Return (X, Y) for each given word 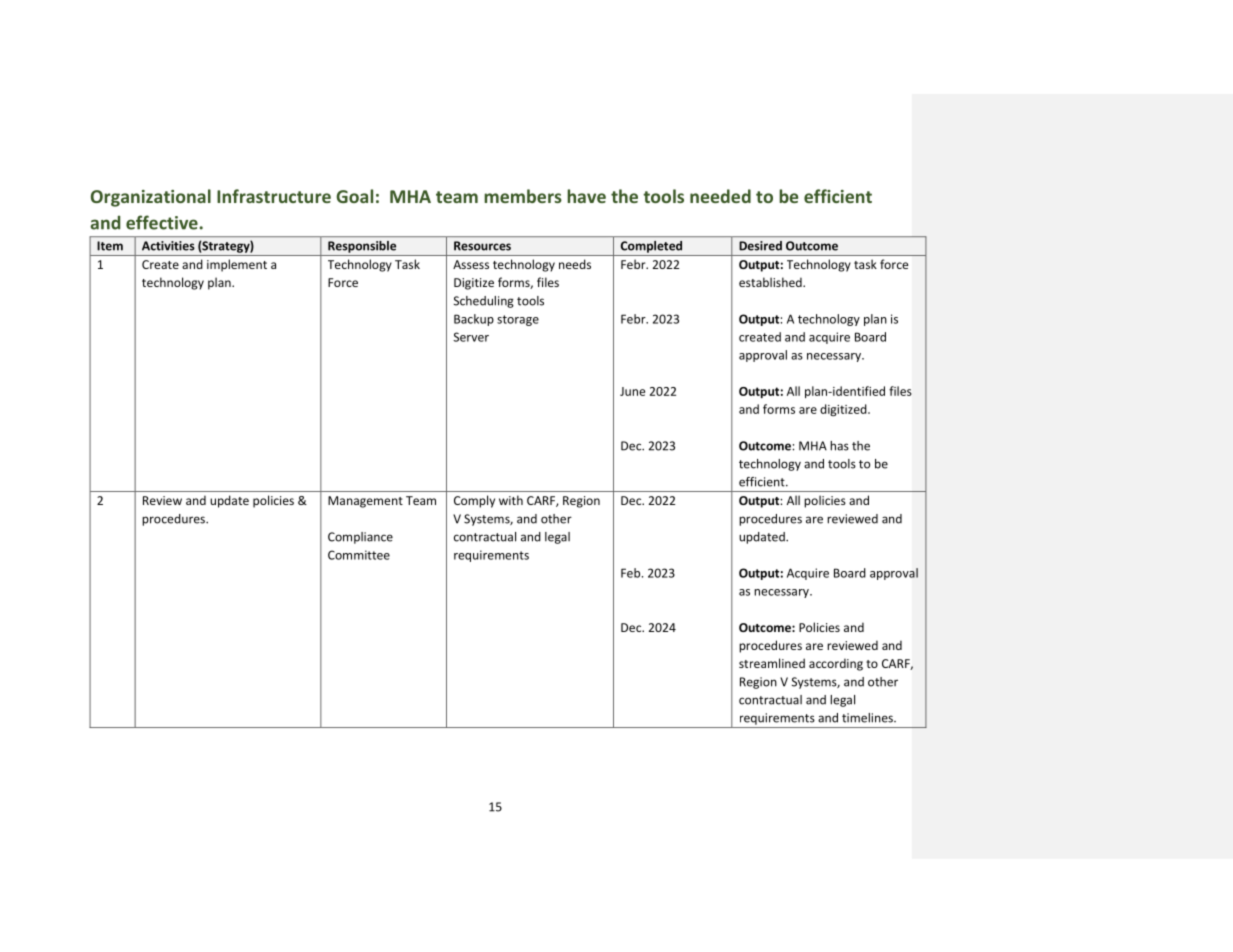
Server (471, 337)
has (839, 446)
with (511, 500)
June (632, 391)
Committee (359, 555)
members (523, 196)
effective (162, 222)
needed (720, 196)
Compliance (360, 538)
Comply (474, 501)
